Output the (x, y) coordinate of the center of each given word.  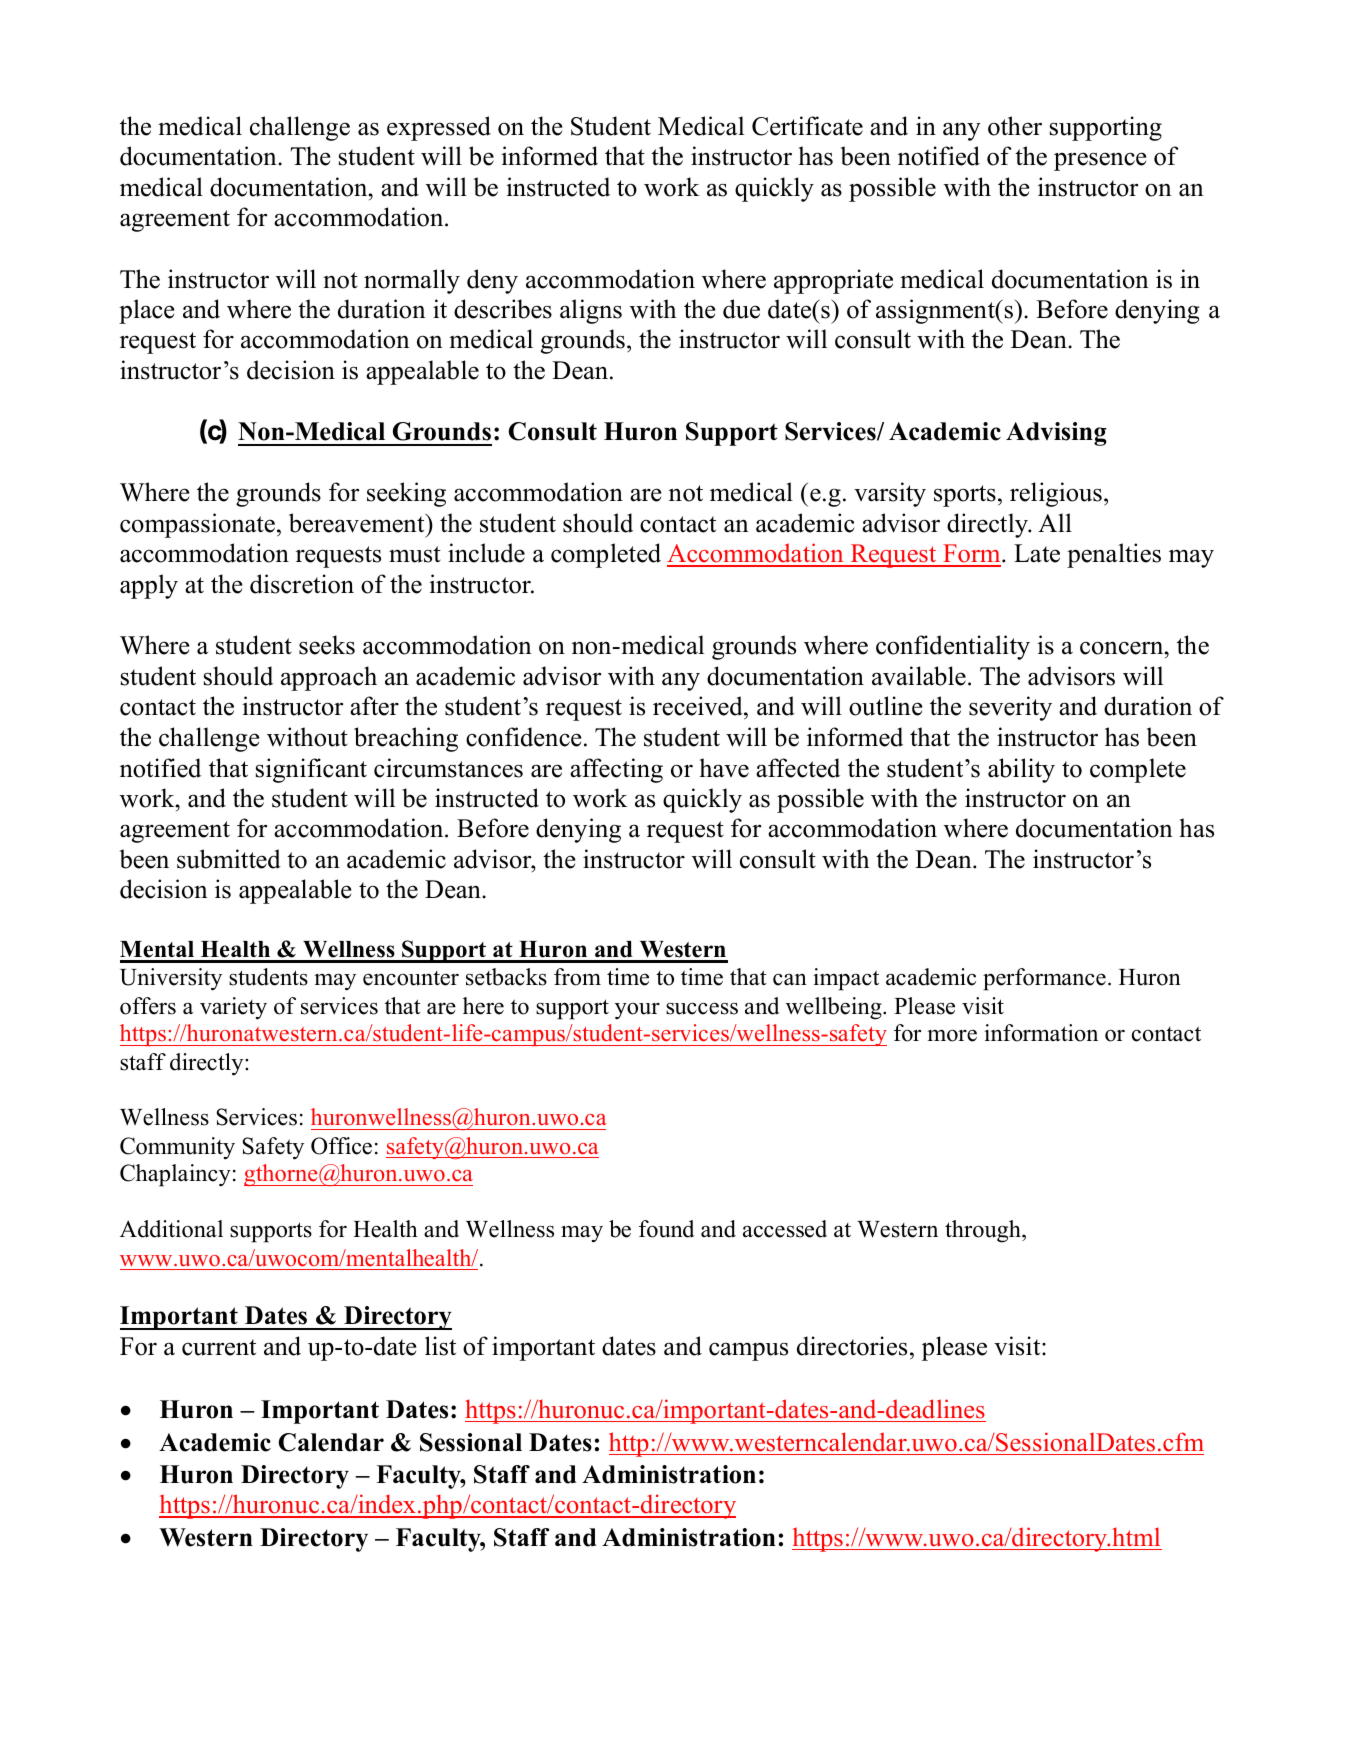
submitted (229, 859)
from (577, 977)
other (1015, 126)
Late (1037, 553)
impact (846, 979)
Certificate (807, 126)
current (219, 1347)
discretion (302, 584)
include (486, 553)
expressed (439, 128)
